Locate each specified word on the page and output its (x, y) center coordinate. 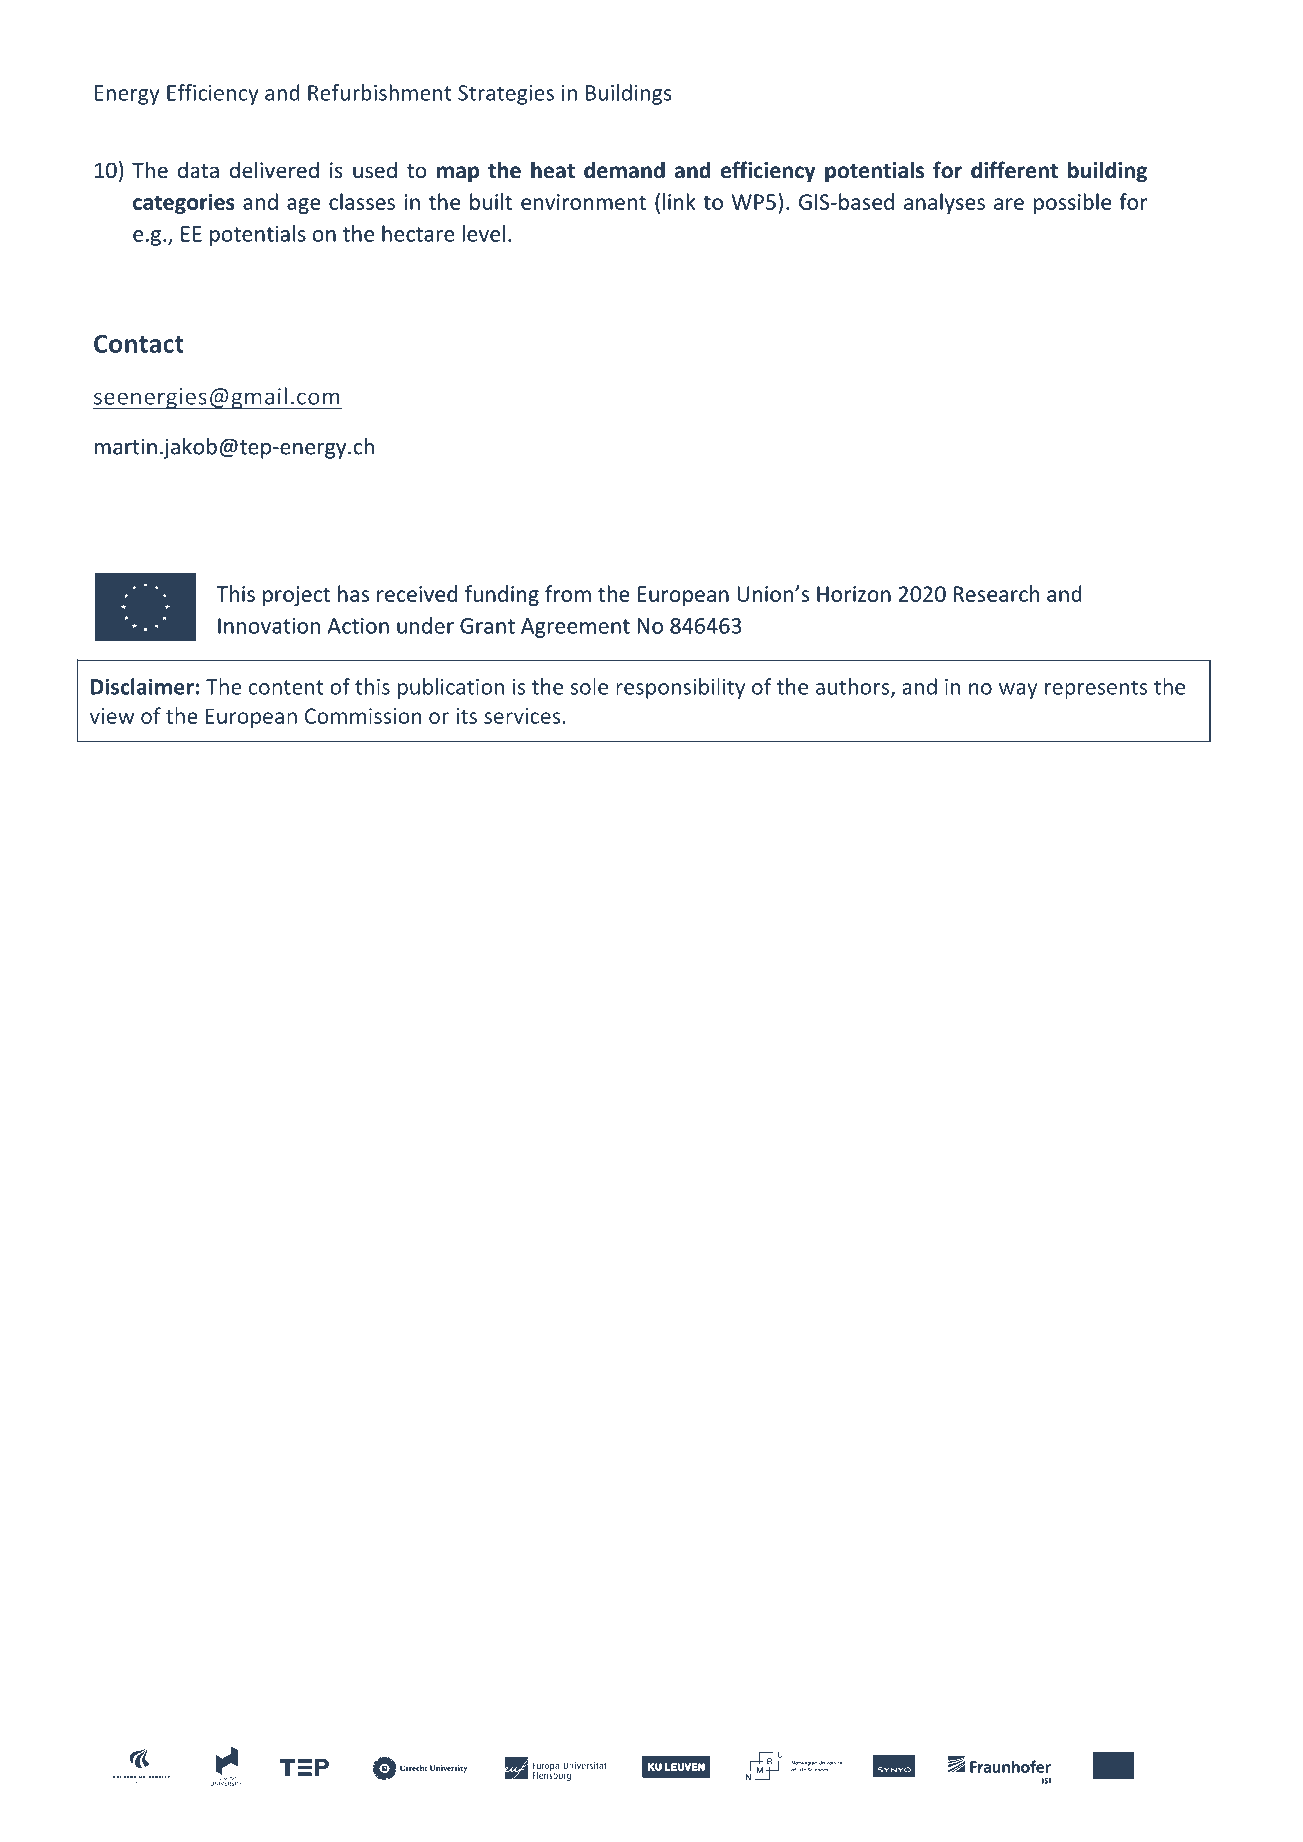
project (296, 596)
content (286, 687)
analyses (944, 203)
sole (589, 686)
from (568, 593)
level (483, 233)
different (1014, 170)
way (1018, 691)
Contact (139, 343)
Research (996, 593)
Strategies (506, 95)
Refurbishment (380, 92)
